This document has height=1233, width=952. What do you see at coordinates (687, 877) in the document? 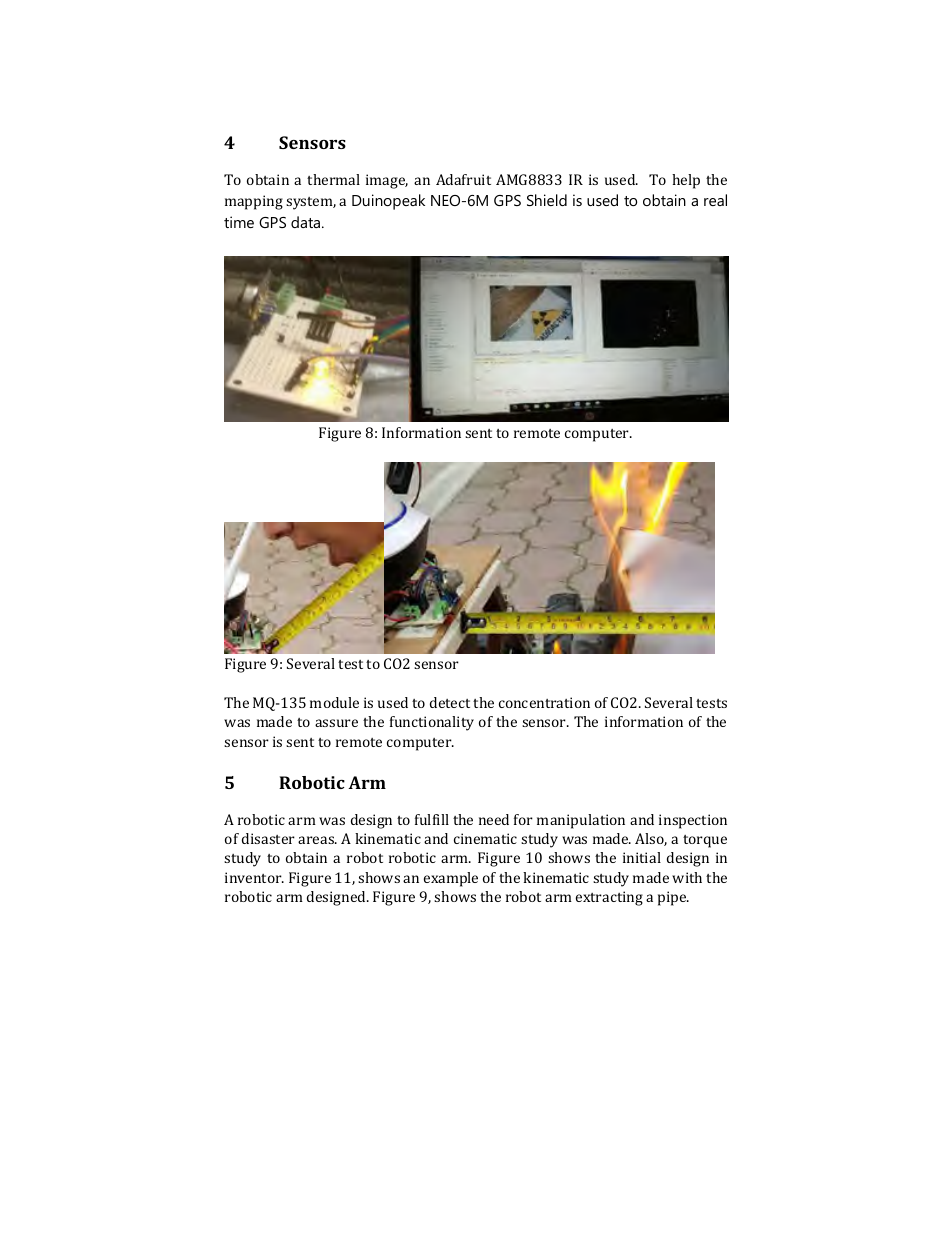
I see `with` at bounding box center [687, 877].
